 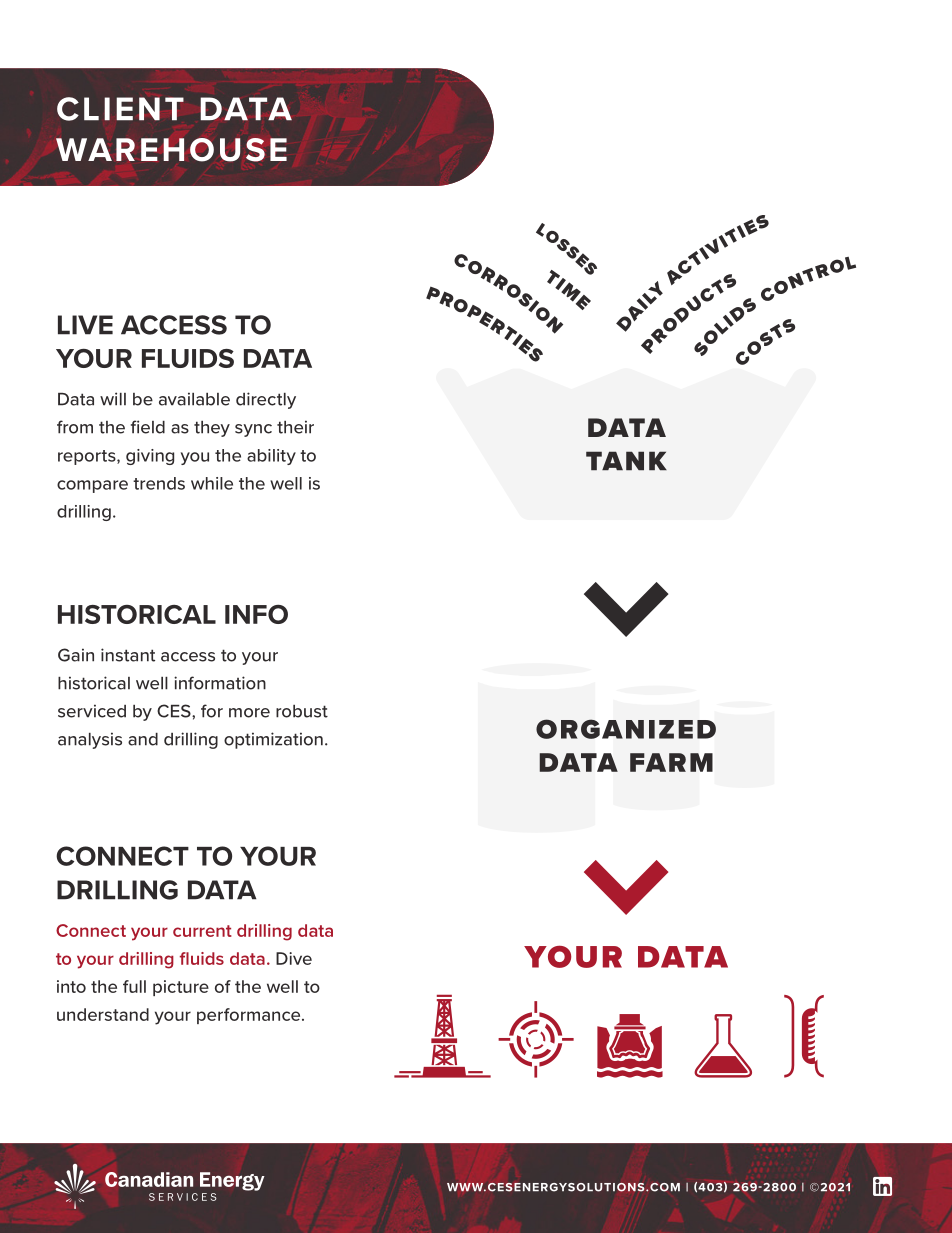 What do you see at coordinates (626, 729) in the page?
I see `ORGANIZED` at bounding box center [626, 729].
